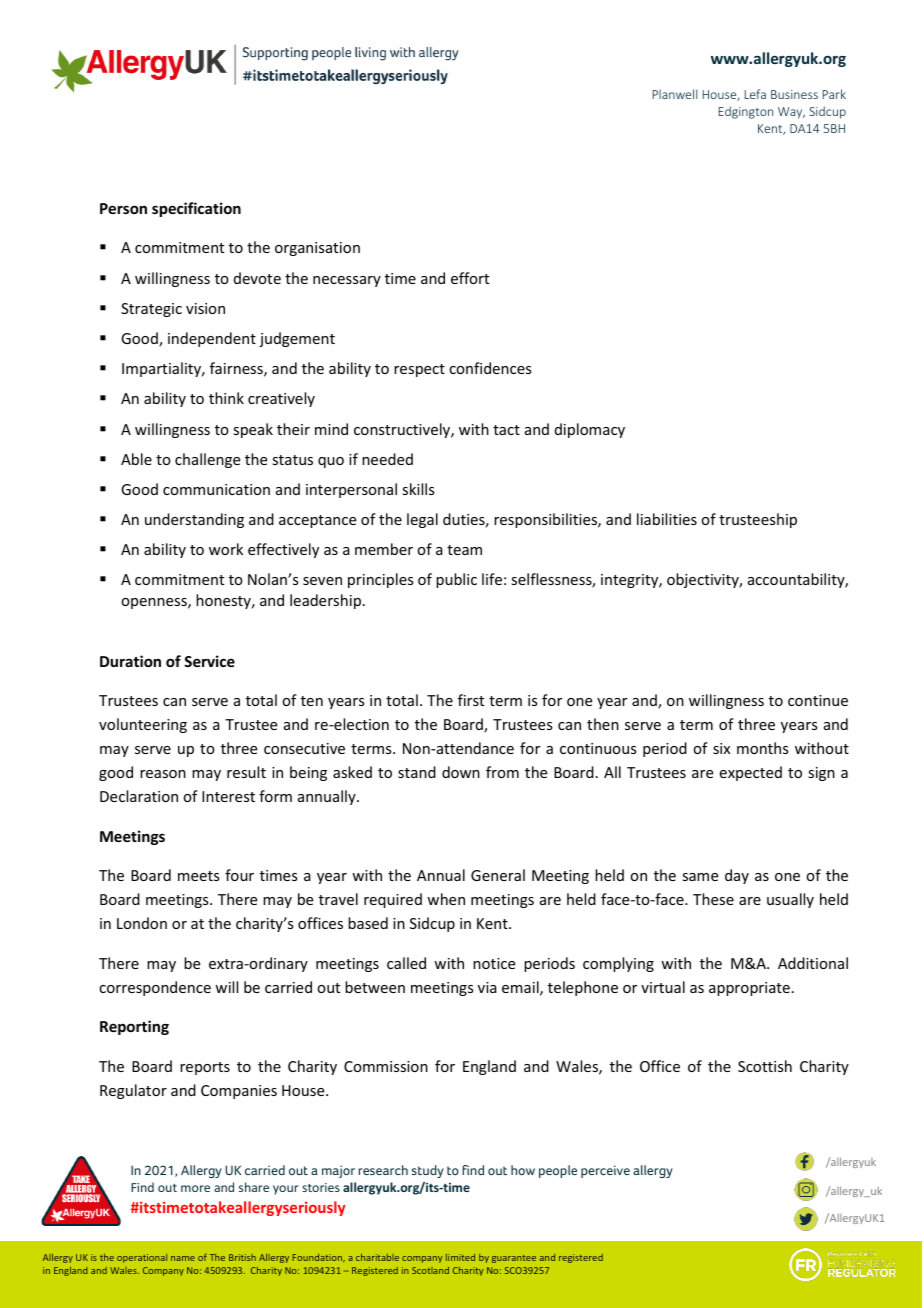 This page has height=1308, width=924. I want to click on perceive, so click(605, 1171).
